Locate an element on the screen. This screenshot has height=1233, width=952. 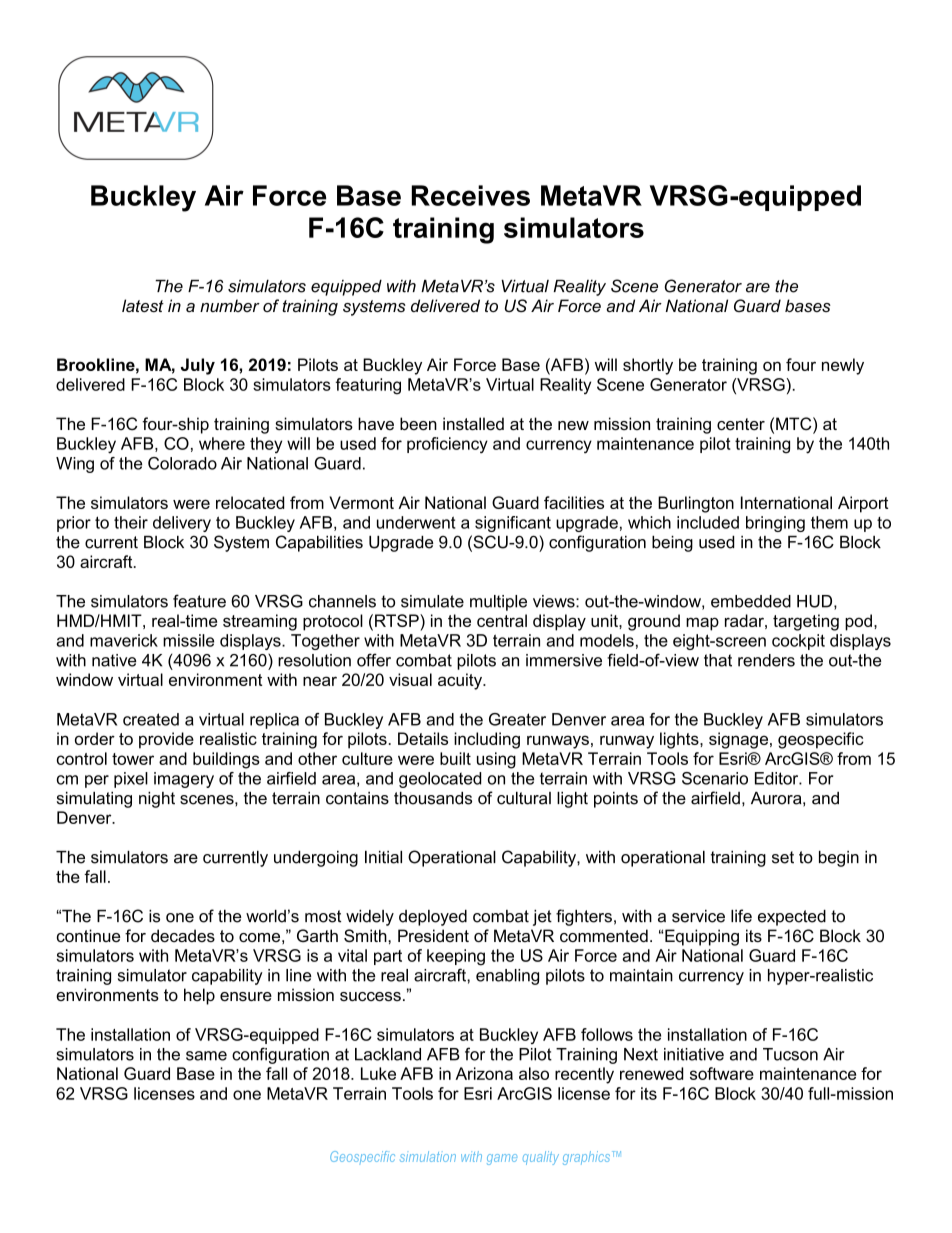
same is located at coordinates (206, 1056).
